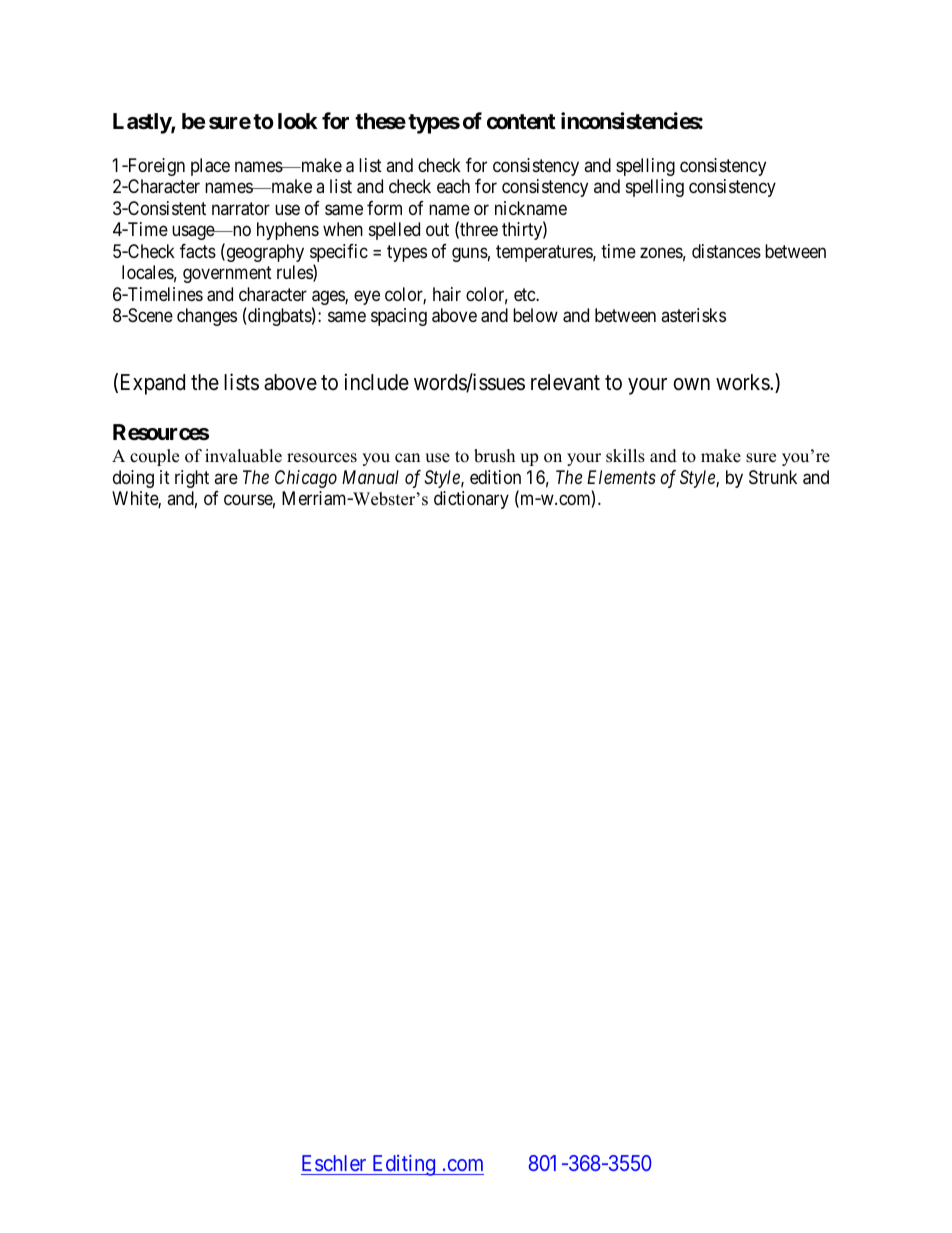  I want to click on are, so click(226, 478).
